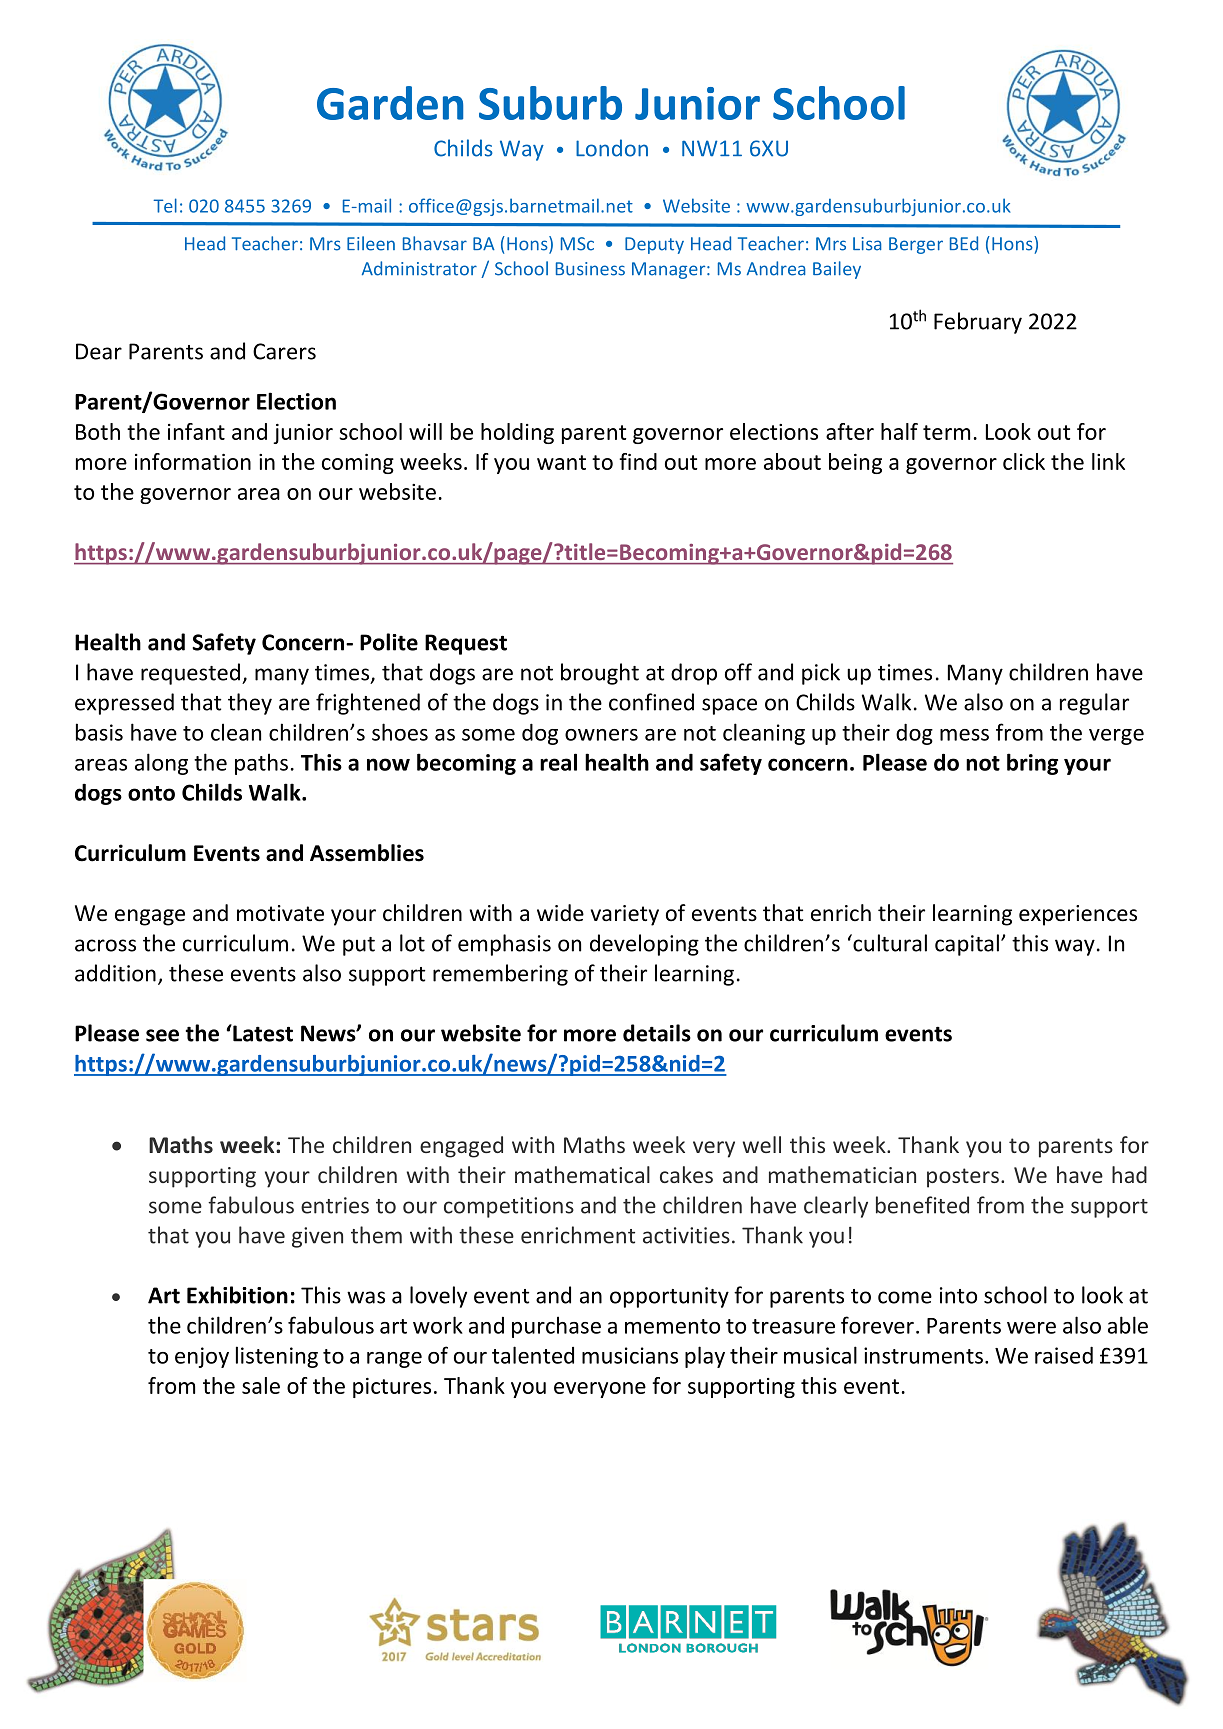 The width and height of the screenshot is (1223, 1729). What do you see at coordinates (1031, 1328) in the screenshot?
I see `were` at bounding box center [1031, 1328].
